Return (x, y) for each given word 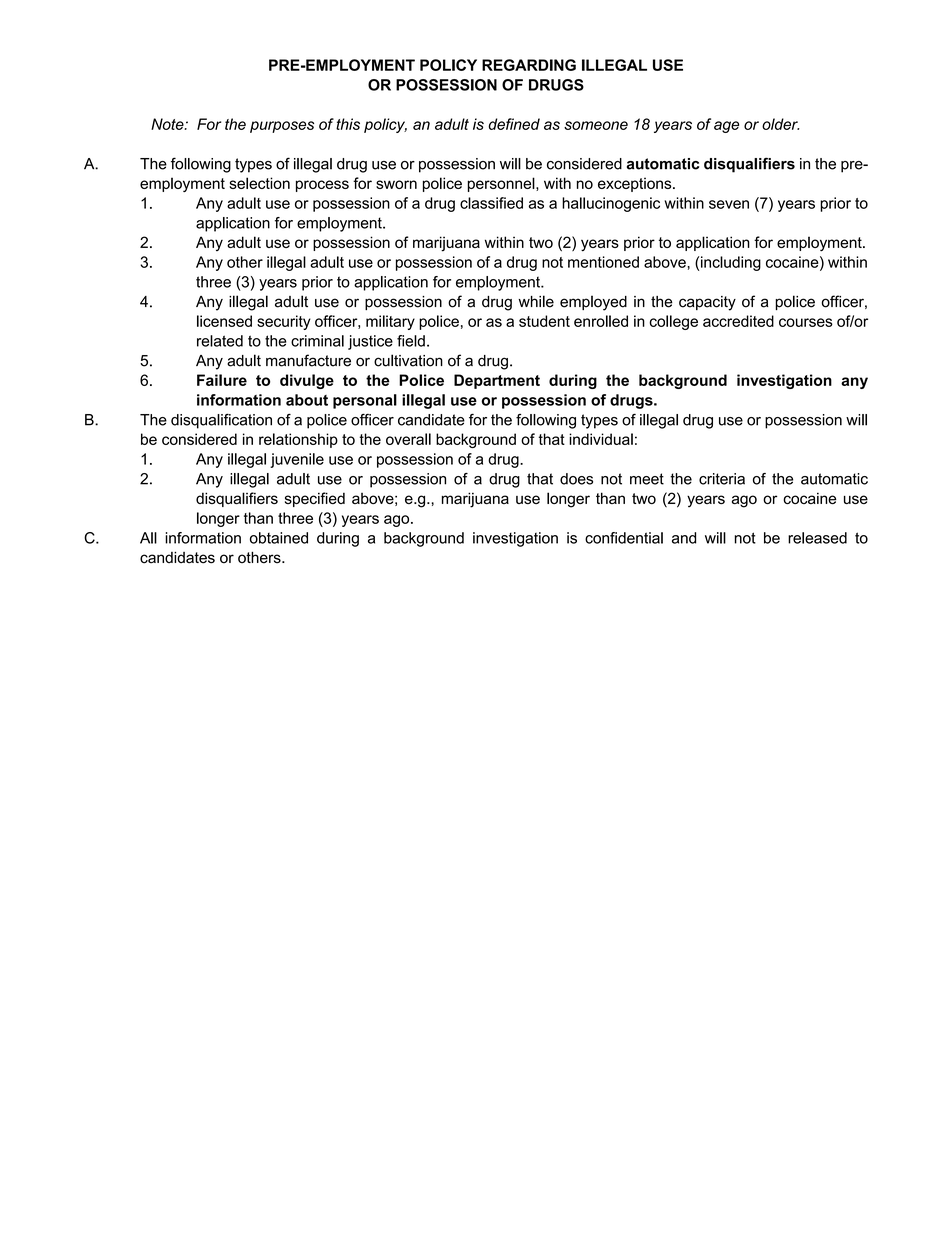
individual (601, 439)
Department (497, 381)
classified (491, 203)
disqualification (221, 421)
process (322, 186)
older (781, 124)
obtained (279, 538)
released (817, 538)
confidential (624, 538)
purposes (282, 127)
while (536, 301)
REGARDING (529, 65)
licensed (224, 321)
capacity (707, 303)
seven (729, 204)
